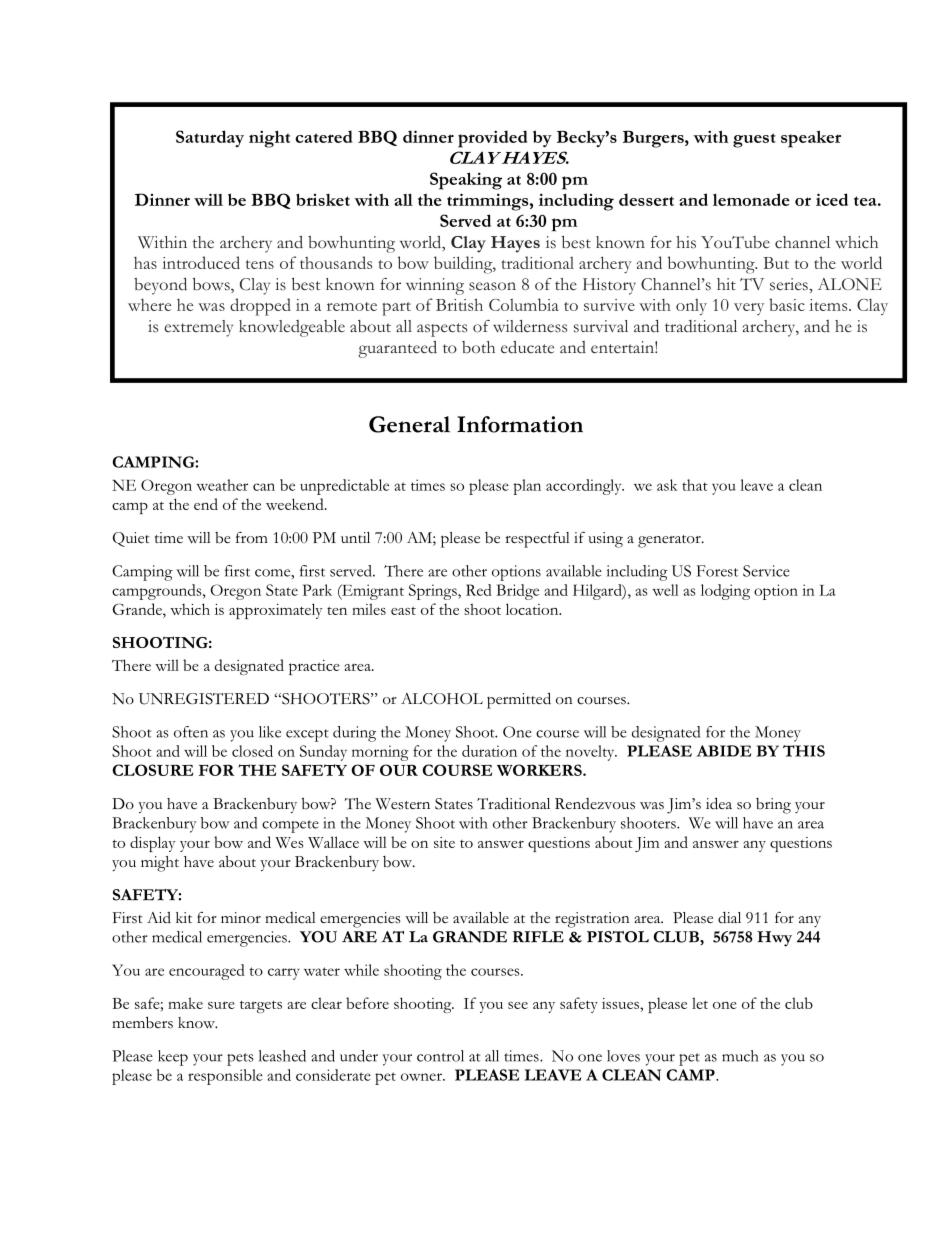  I want to click on Bridge, so click(518, 592).
